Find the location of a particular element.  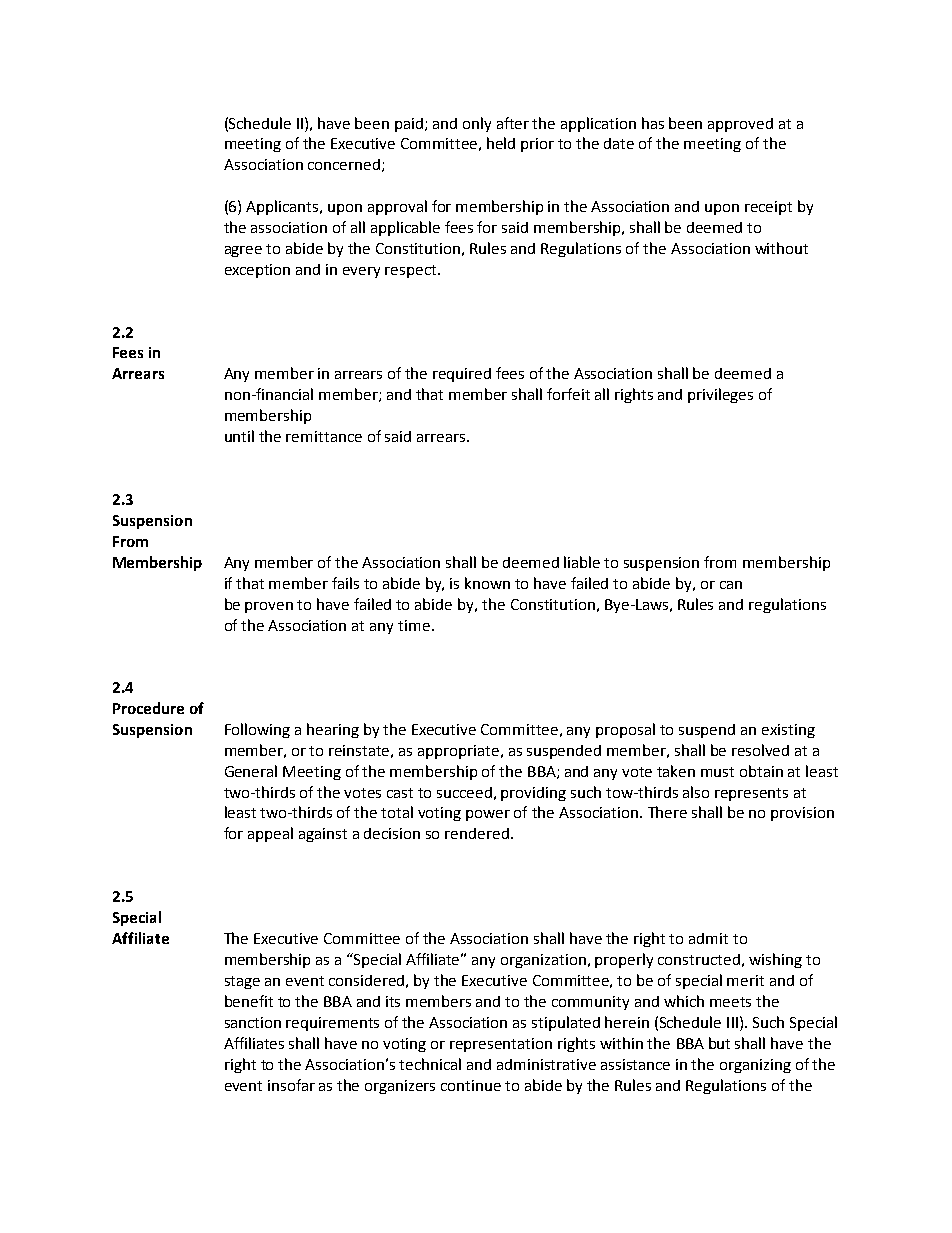

Applicants is located at coordinates (283, 207).
